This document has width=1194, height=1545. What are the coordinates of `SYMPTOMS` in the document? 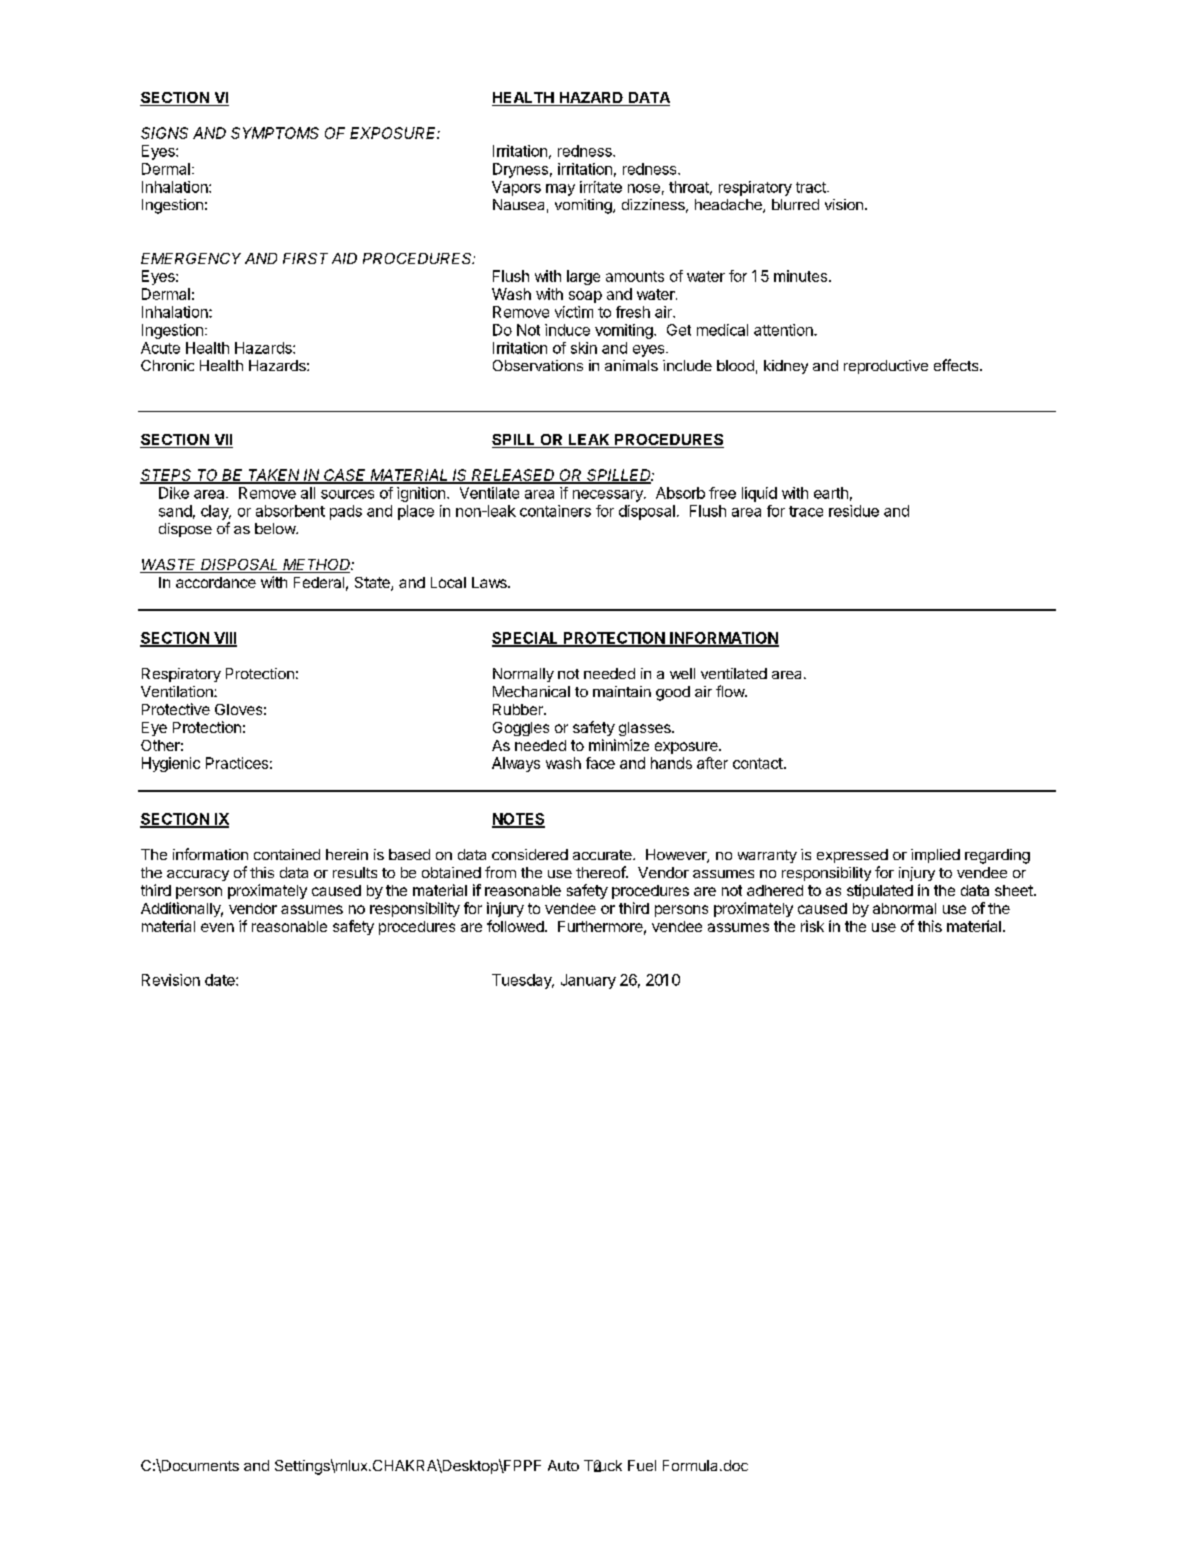 It's located at (275, 133).
